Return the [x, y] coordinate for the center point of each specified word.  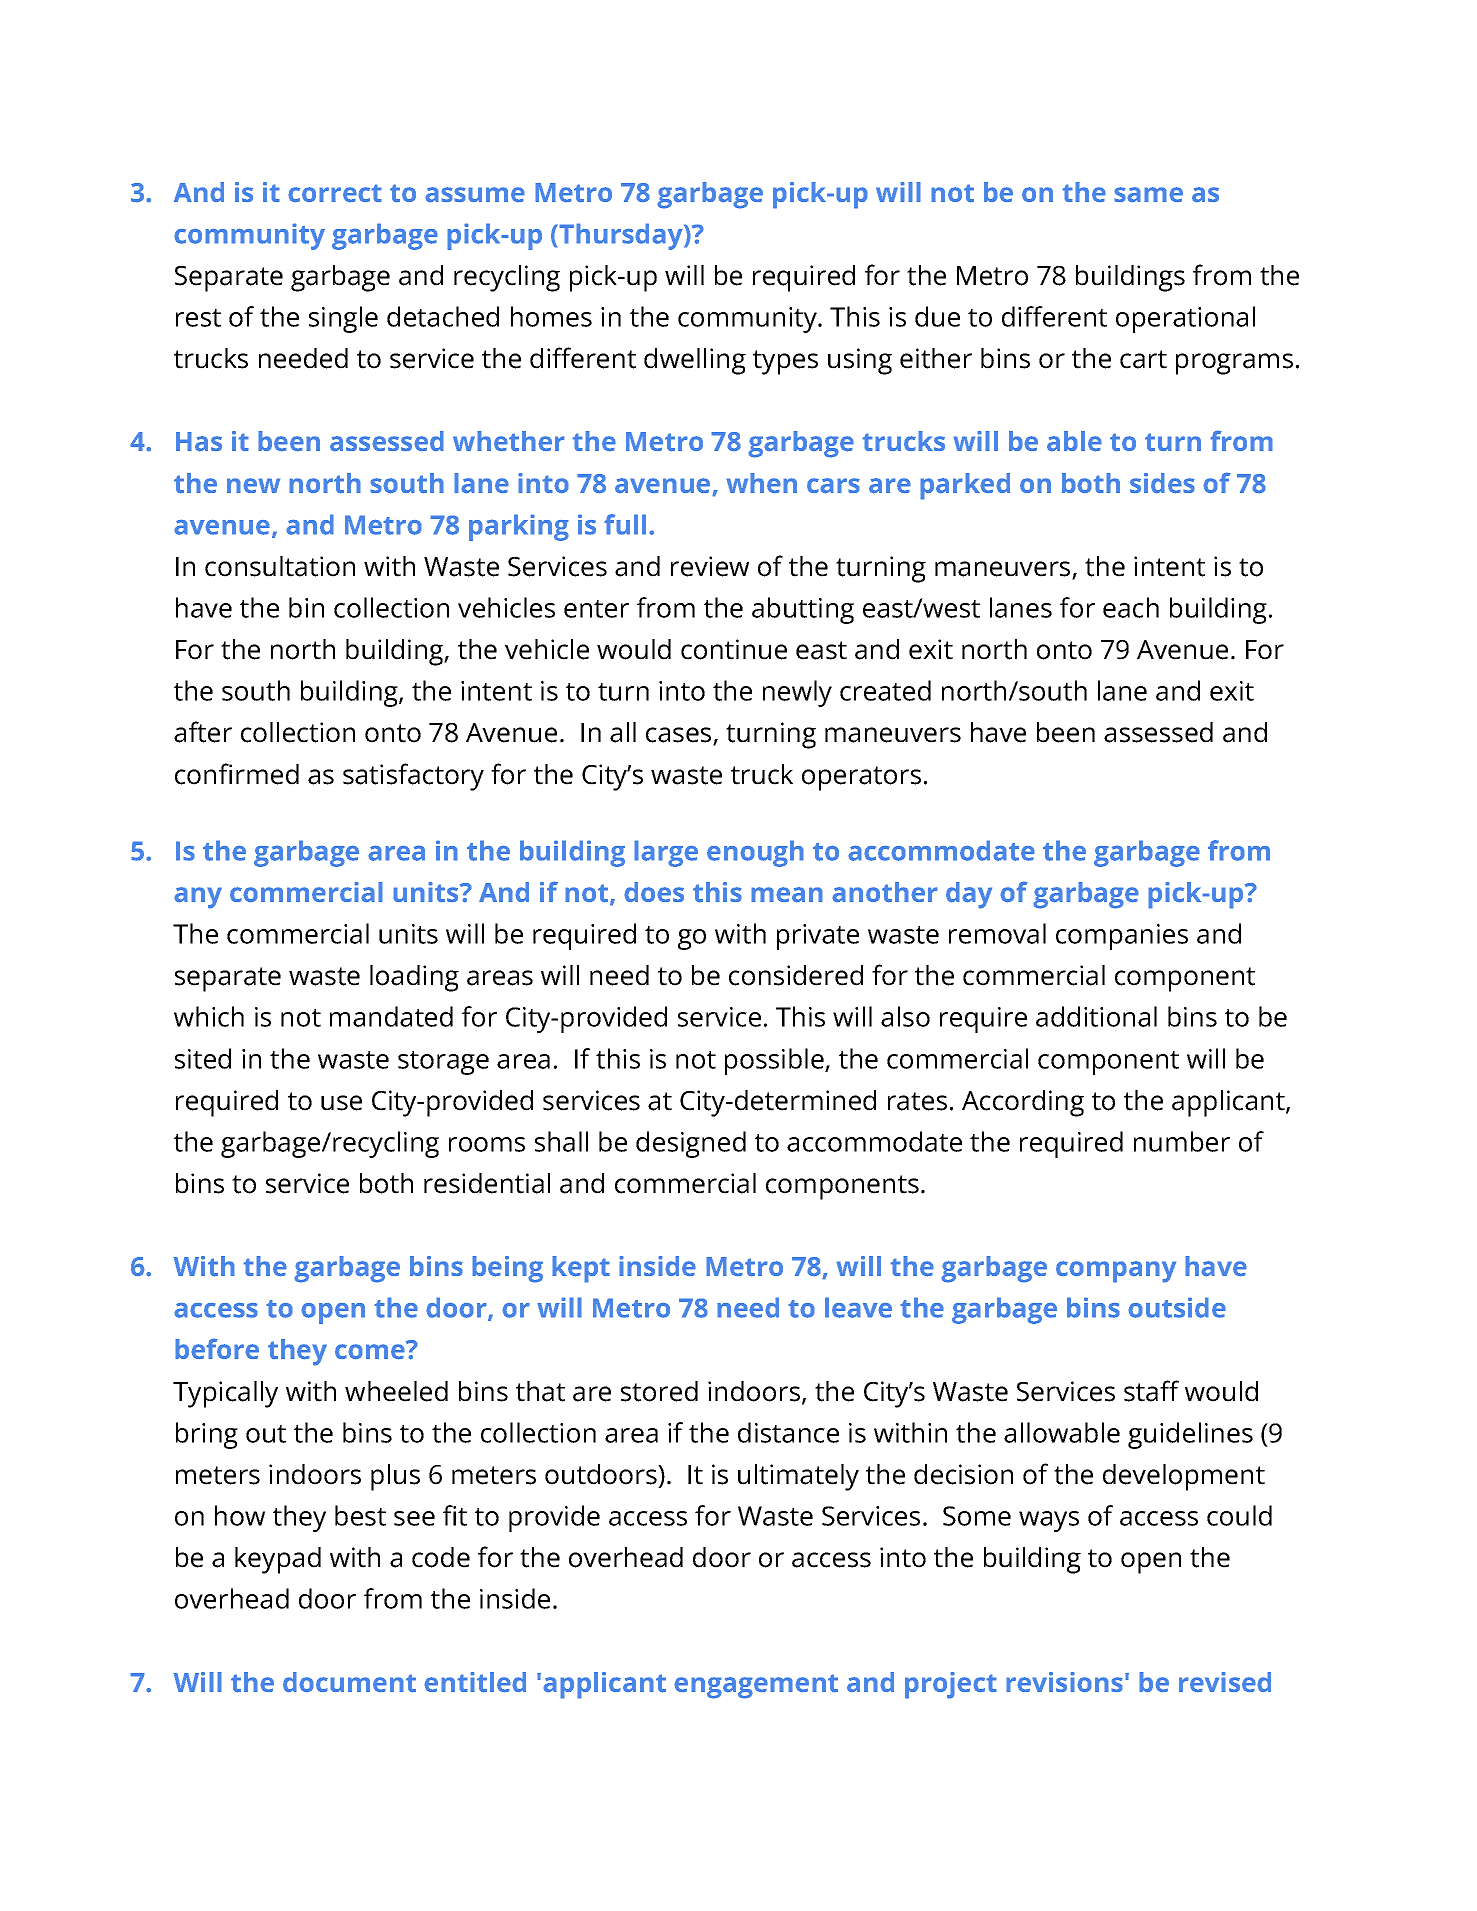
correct [335, 193]
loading [414, 978]
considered [796, 975]
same [1148, 195]
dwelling [695, 361]
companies [1122, 937]
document [349, 1682]
